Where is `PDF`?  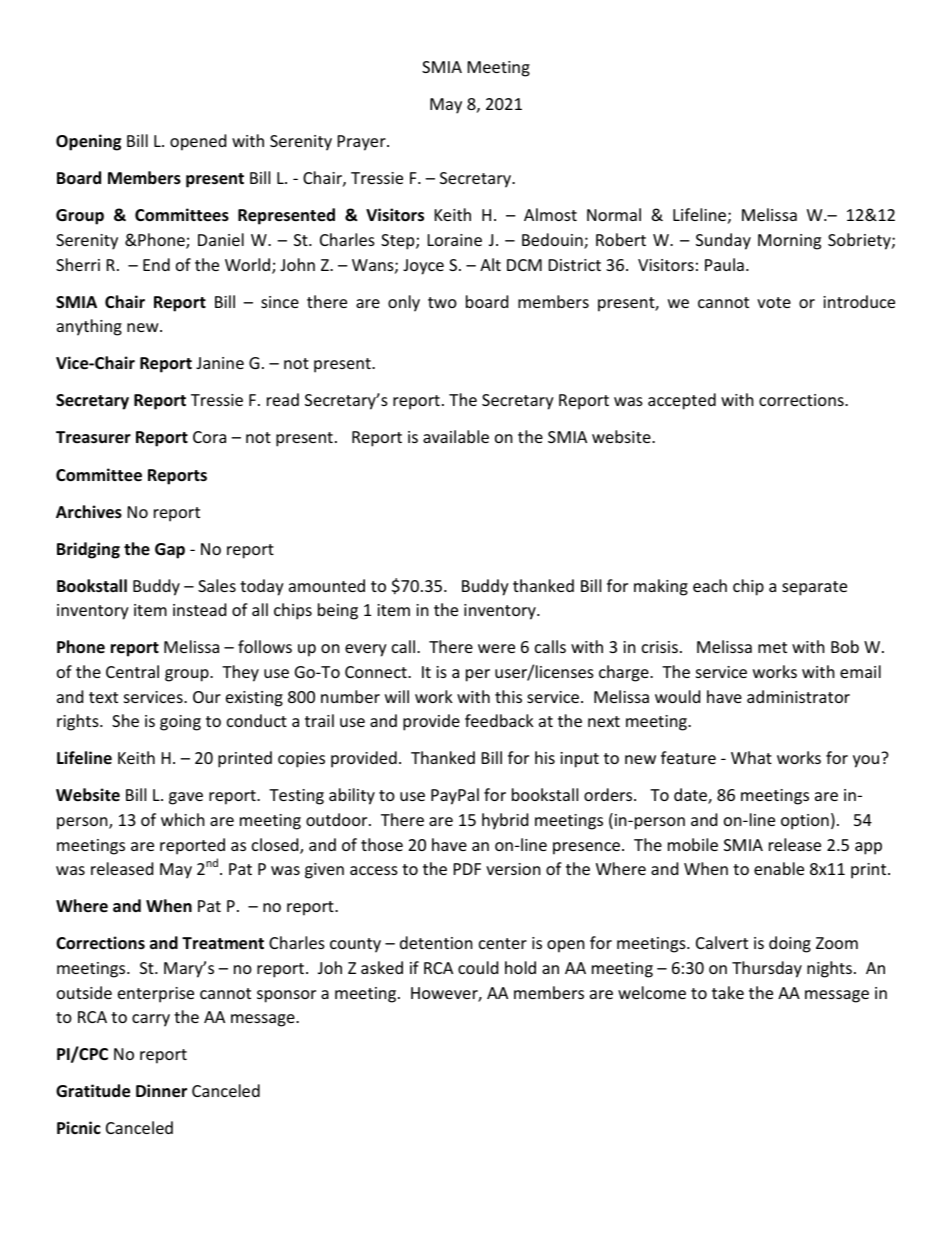
PDF is located at coordinates (467, 869).
